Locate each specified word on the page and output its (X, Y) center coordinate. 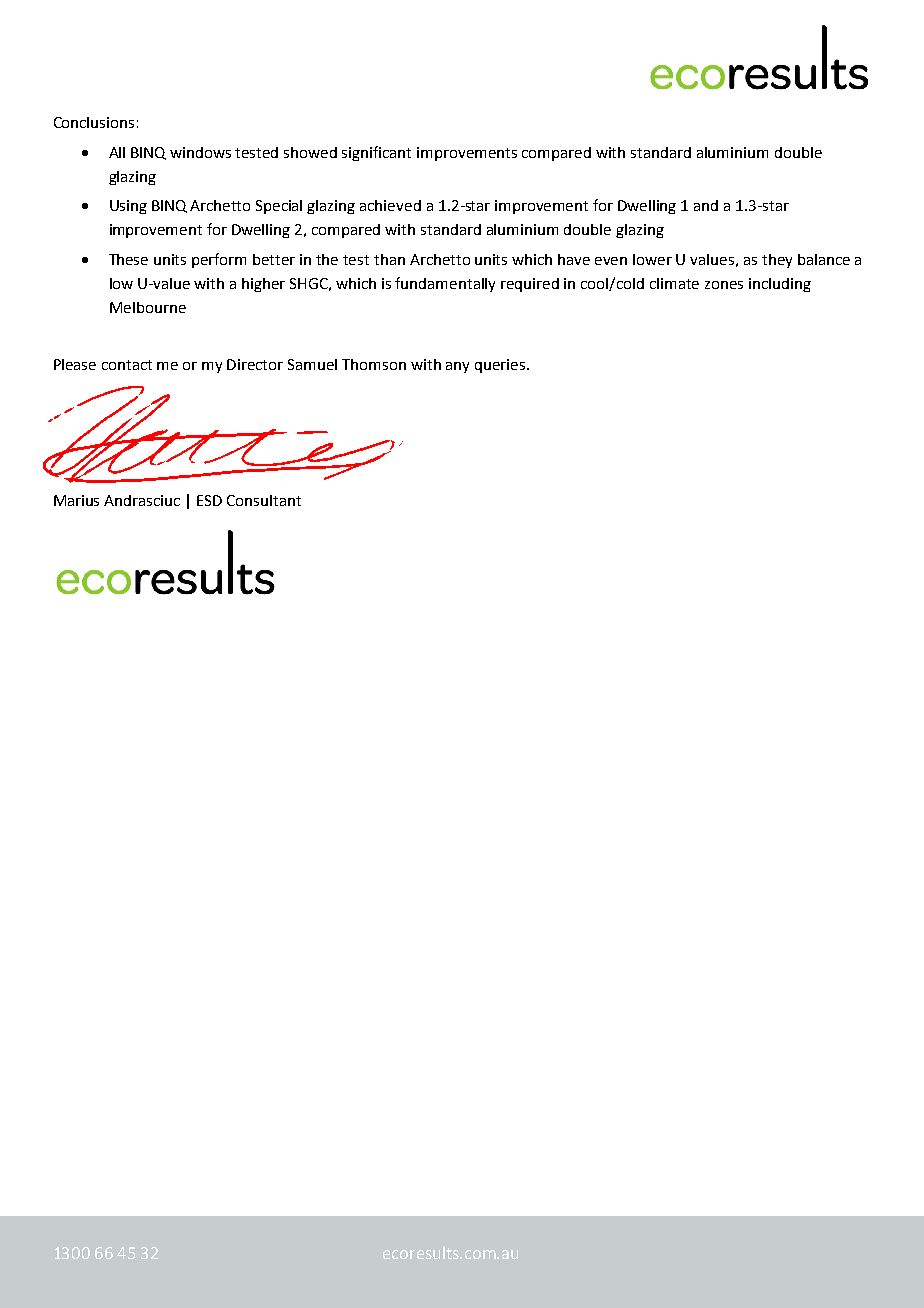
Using (128, 207)
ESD (209, 500)
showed (310, 152)
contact (127, 365)
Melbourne (148, 307)
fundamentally (445, 284)
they (777, 261)
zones (724, 285)
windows (200, 152)
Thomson (374, 364)
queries (501, 366)
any (457, 367)
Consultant (264, 500)
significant (376, 153)
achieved (390, 205)
